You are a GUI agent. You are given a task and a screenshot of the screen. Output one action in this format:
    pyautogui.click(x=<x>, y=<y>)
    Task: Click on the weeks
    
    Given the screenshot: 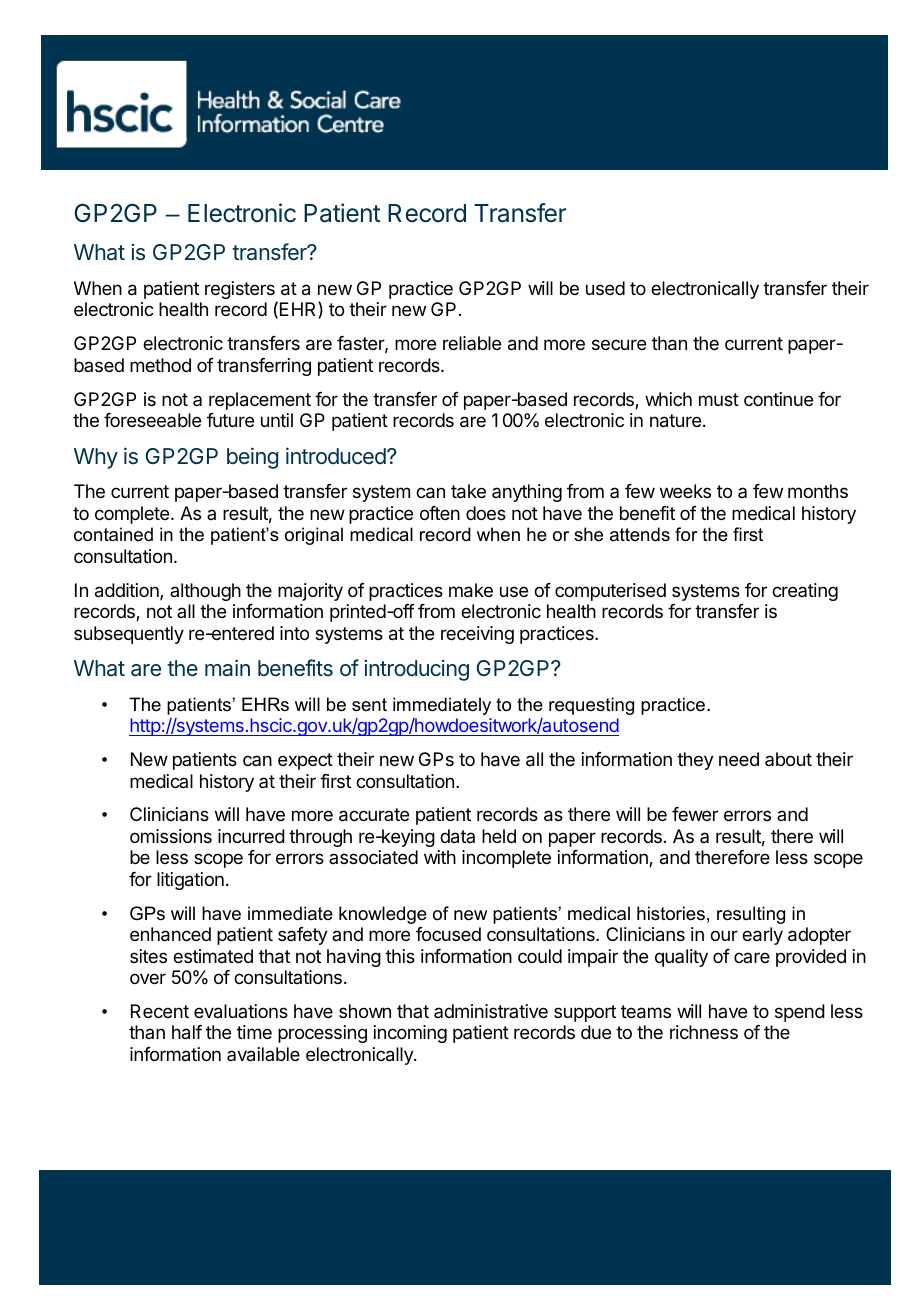 What is the action you would take?
    pyautogui.click(x=685, y=491)
